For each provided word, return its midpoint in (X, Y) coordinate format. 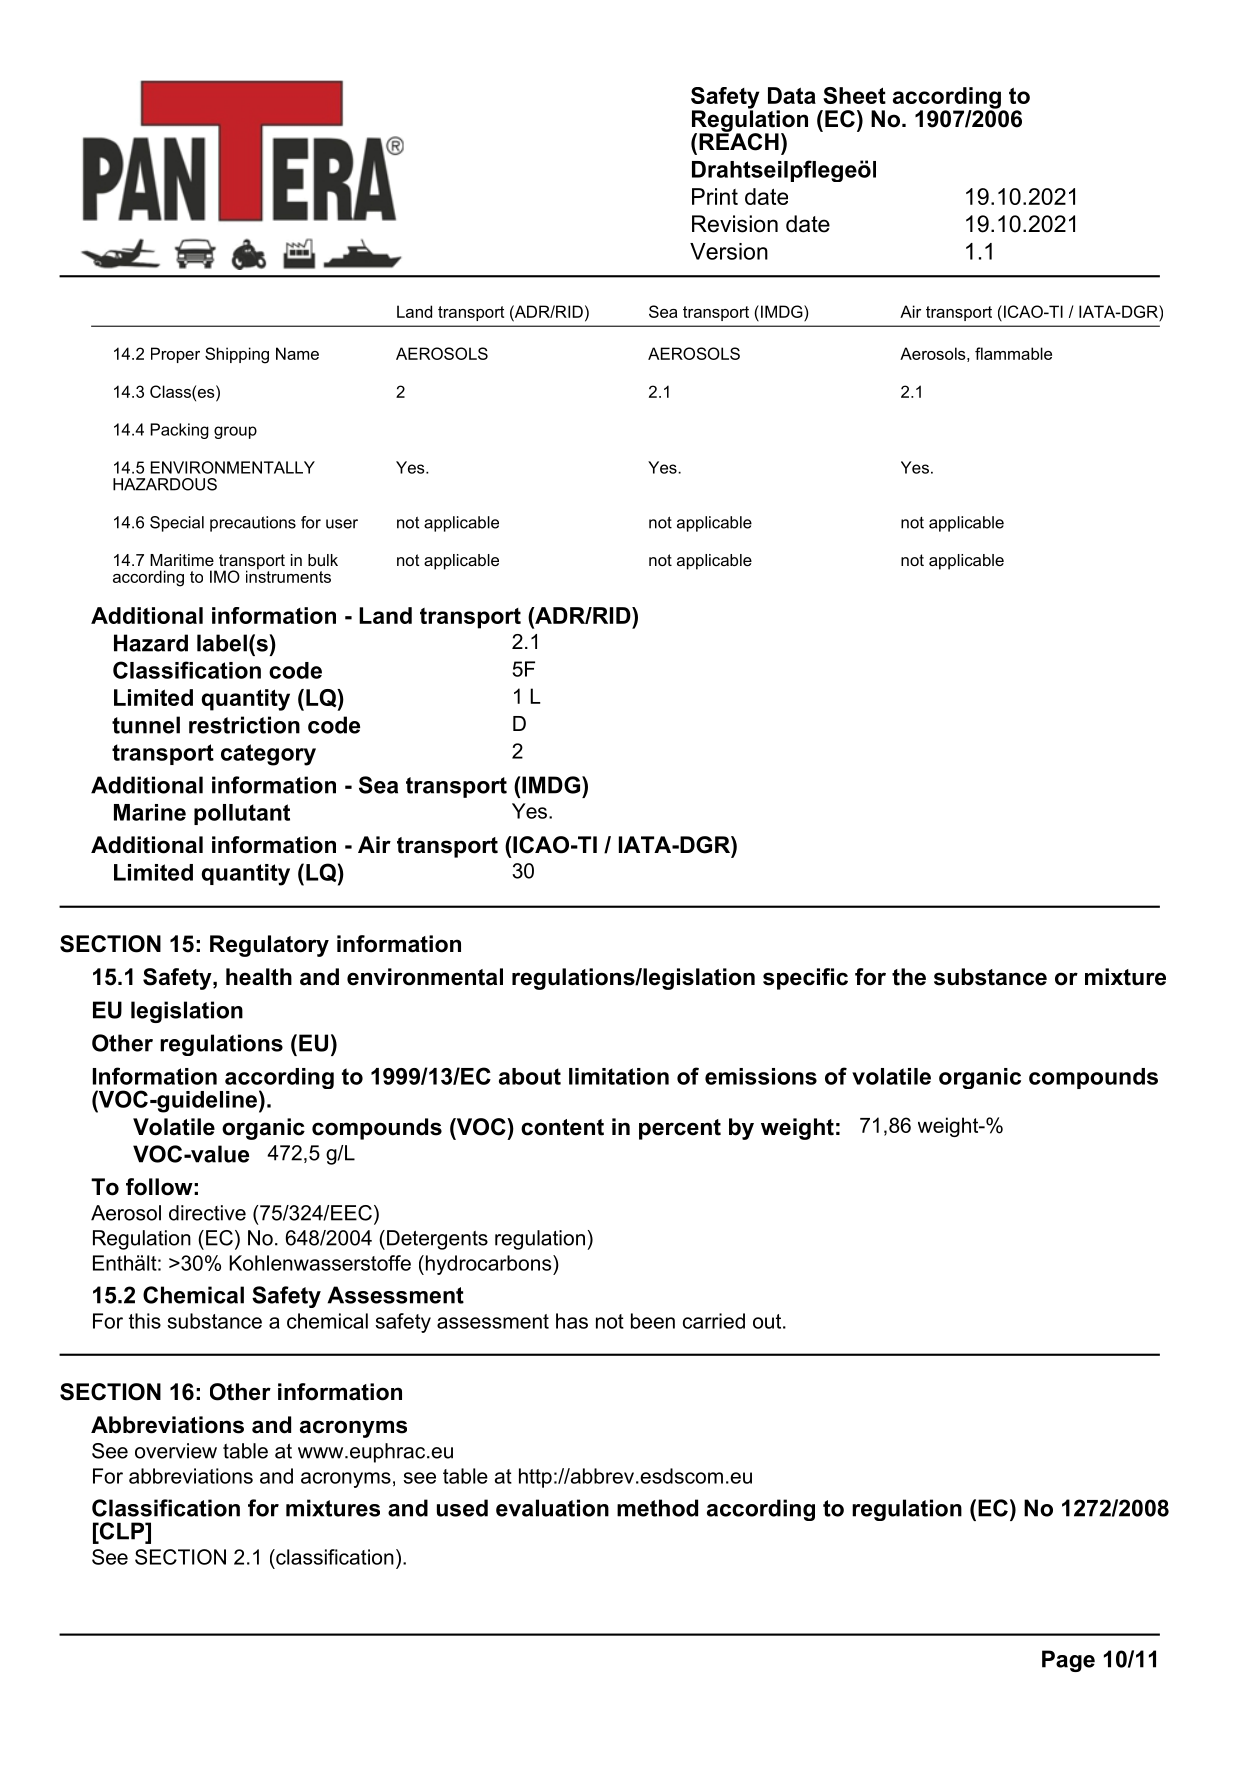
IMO (225, 576)
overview (176, 1451)
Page (1068, 1661)
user (342, 524)
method (657, 1508)
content (562, 1127)
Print (715, 196)
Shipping (237, 355)
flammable (1013, 353)
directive (207, 1213)
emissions (761, 1076)
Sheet (854, 95)
